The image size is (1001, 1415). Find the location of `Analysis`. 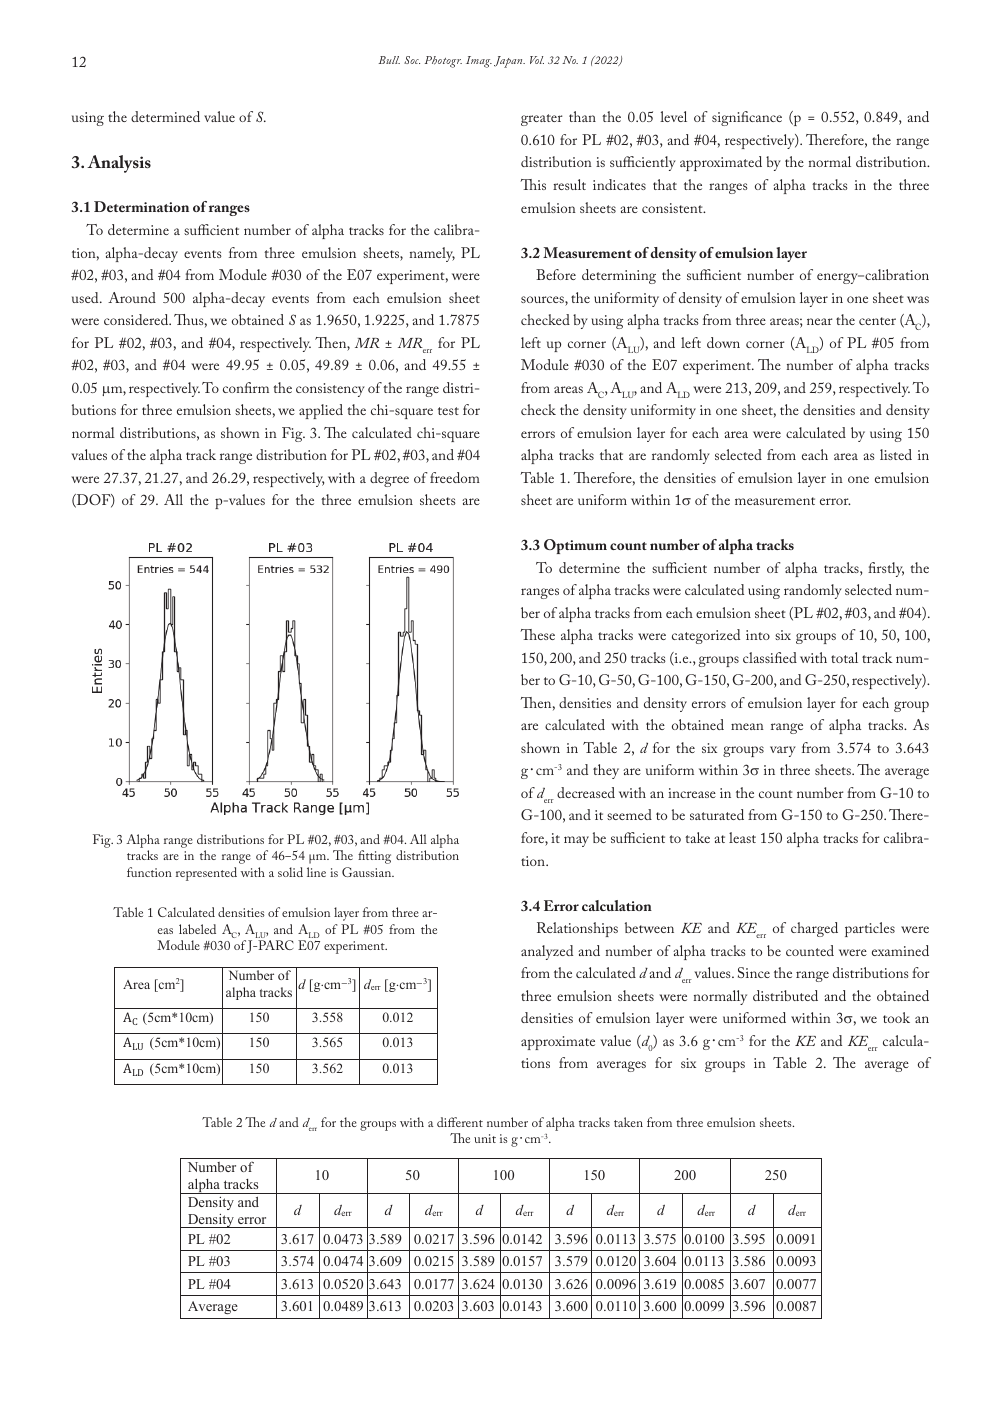

Analysis is located at coordinates (119, 164).
